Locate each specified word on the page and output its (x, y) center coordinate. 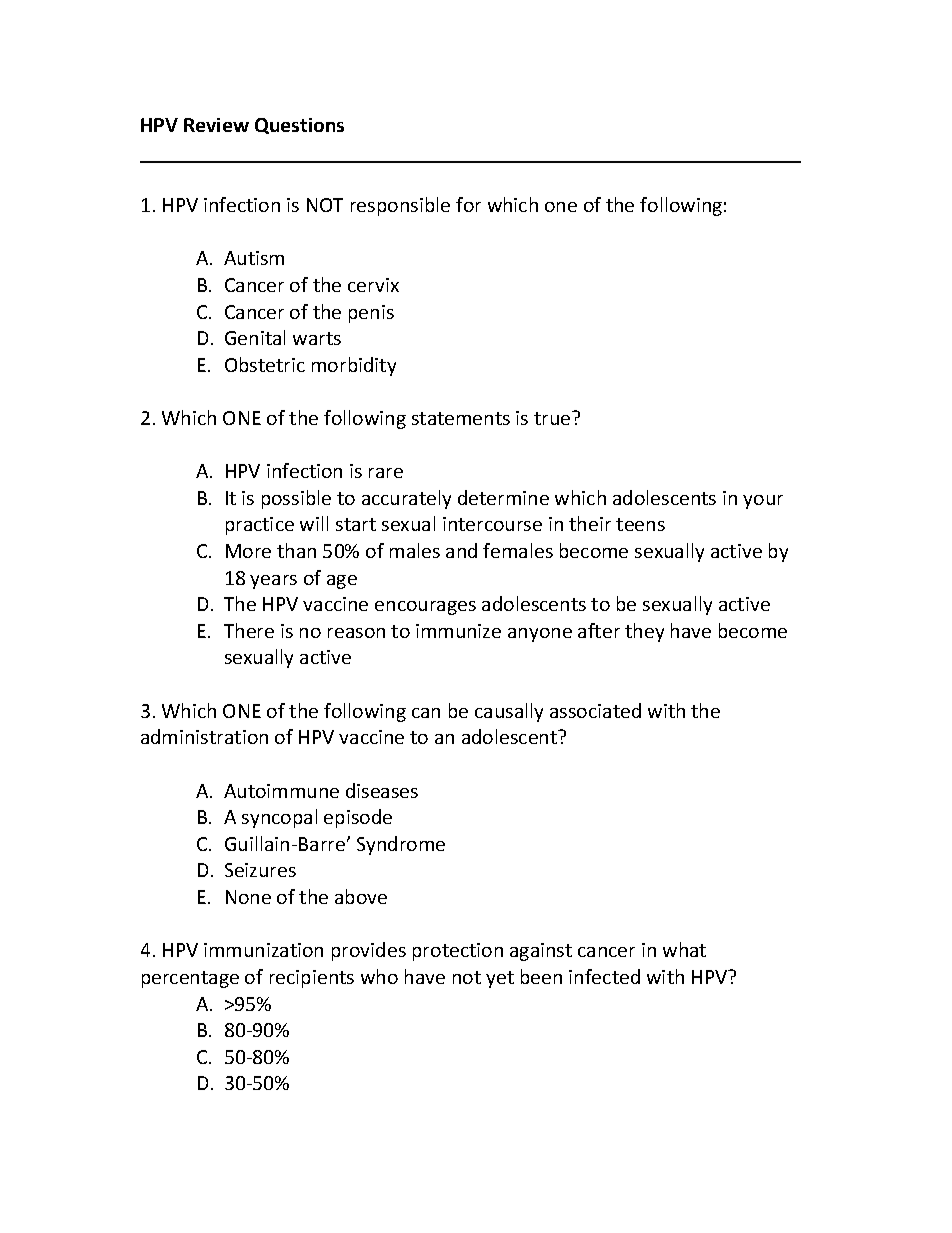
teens (640, 524)
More (248, 551)
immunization (263, 950)
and (461, 550)
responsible (400, 206)
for (468, 204)
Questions (299, 126)
